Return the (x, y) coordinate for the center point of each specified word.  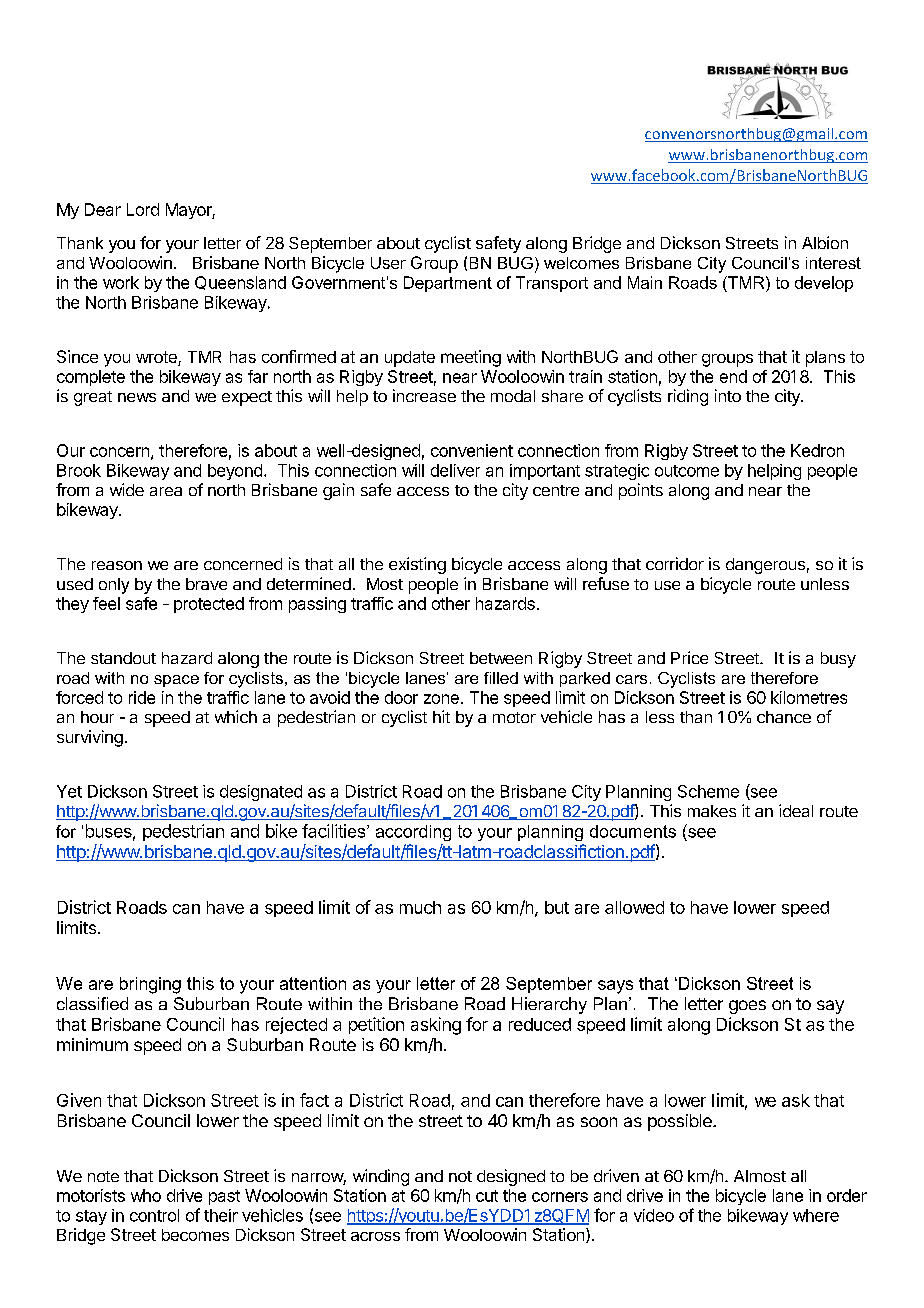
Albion (825, 242)
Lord (143, 209)
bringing (150, 985)
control (154, 1215)
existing (417, 565)
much (420, 907)
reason (117, 565)
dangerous (765, 566)
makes (712, 811)
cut (487, 1196)
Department (448, 284)
